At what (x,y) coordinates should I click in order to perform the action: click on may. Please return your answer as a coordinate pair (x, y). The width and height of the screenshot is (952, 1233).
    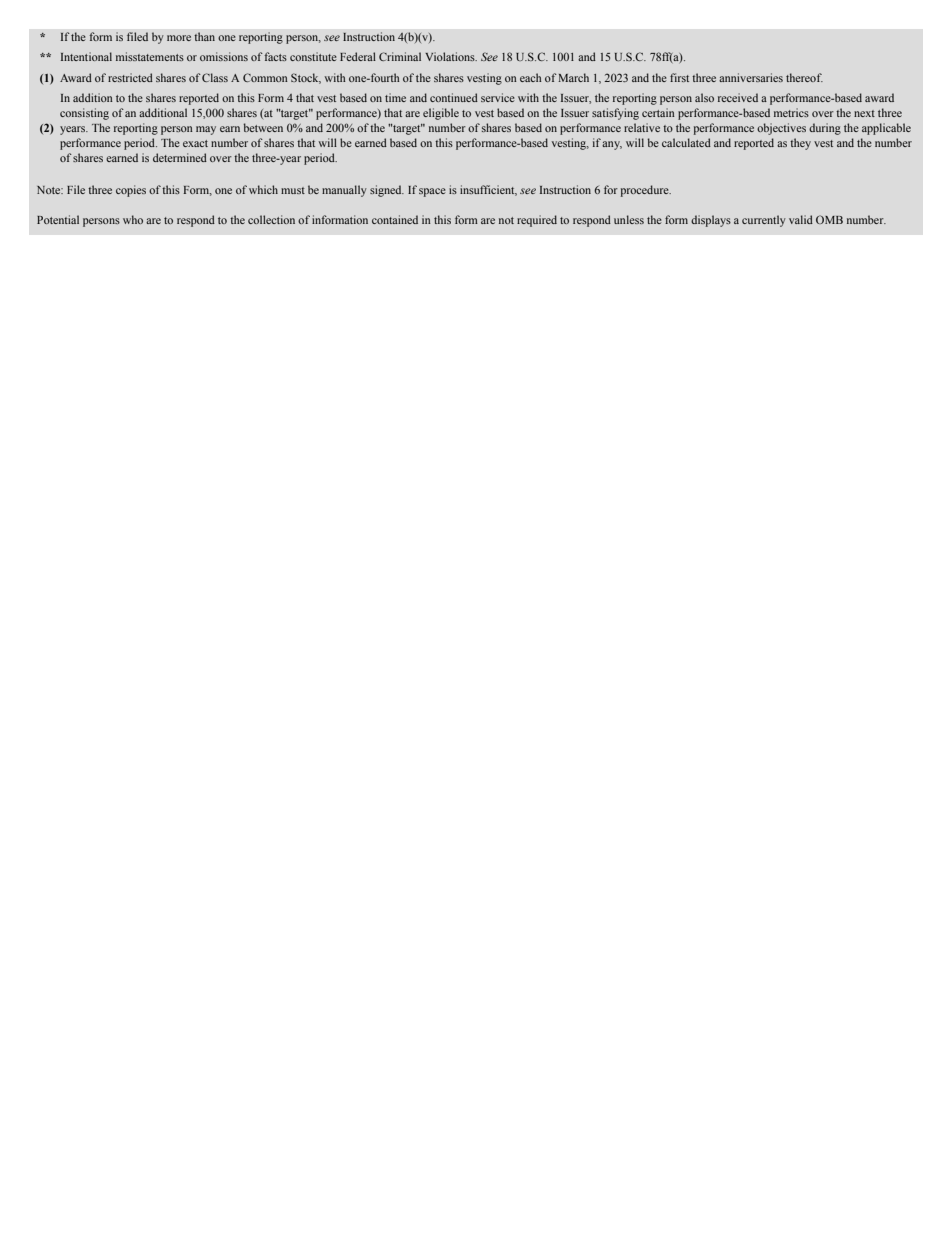
    Looking at the image, I should click on (206, 130).
